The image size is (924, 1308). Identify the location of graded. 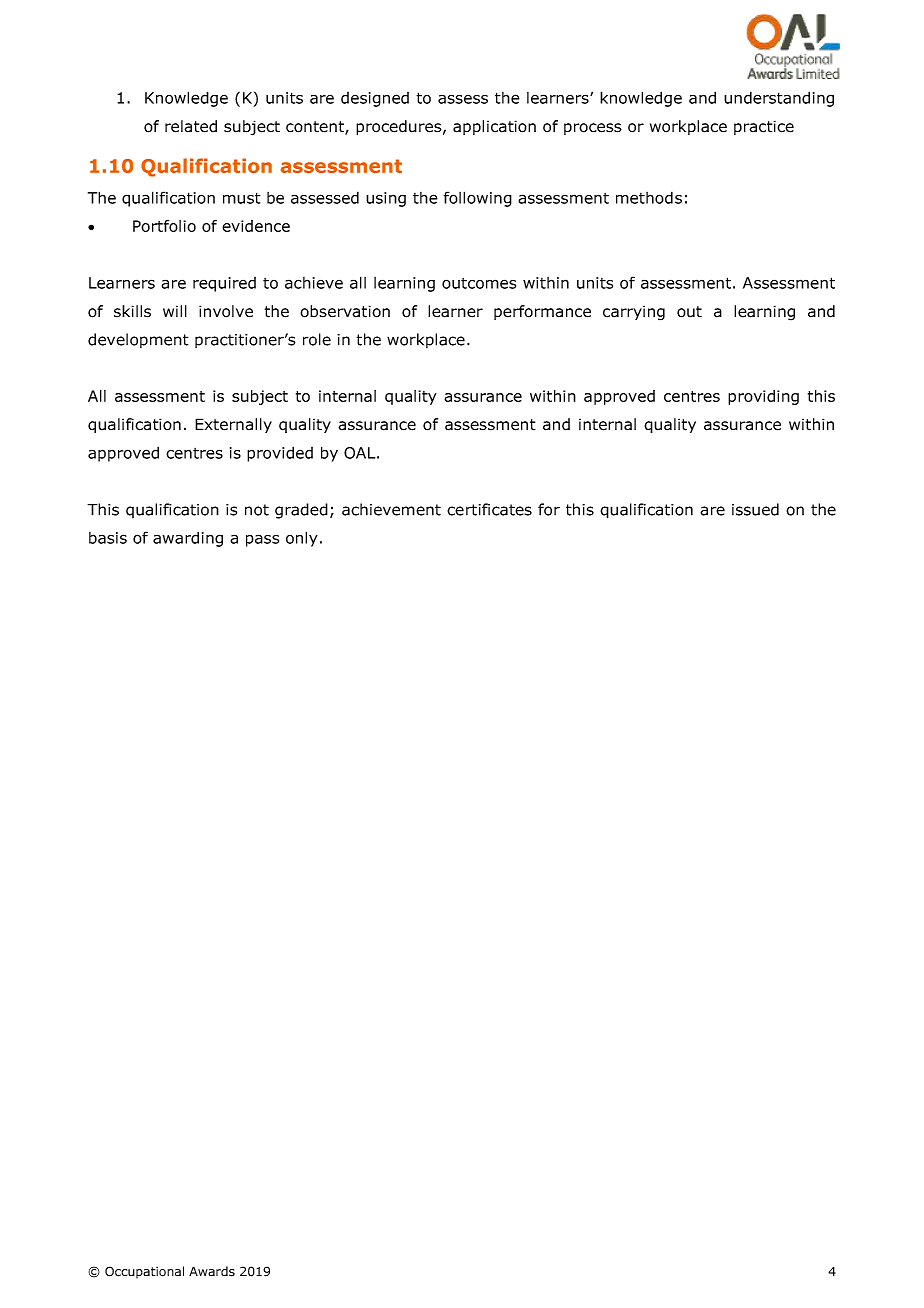
(301, 511).
